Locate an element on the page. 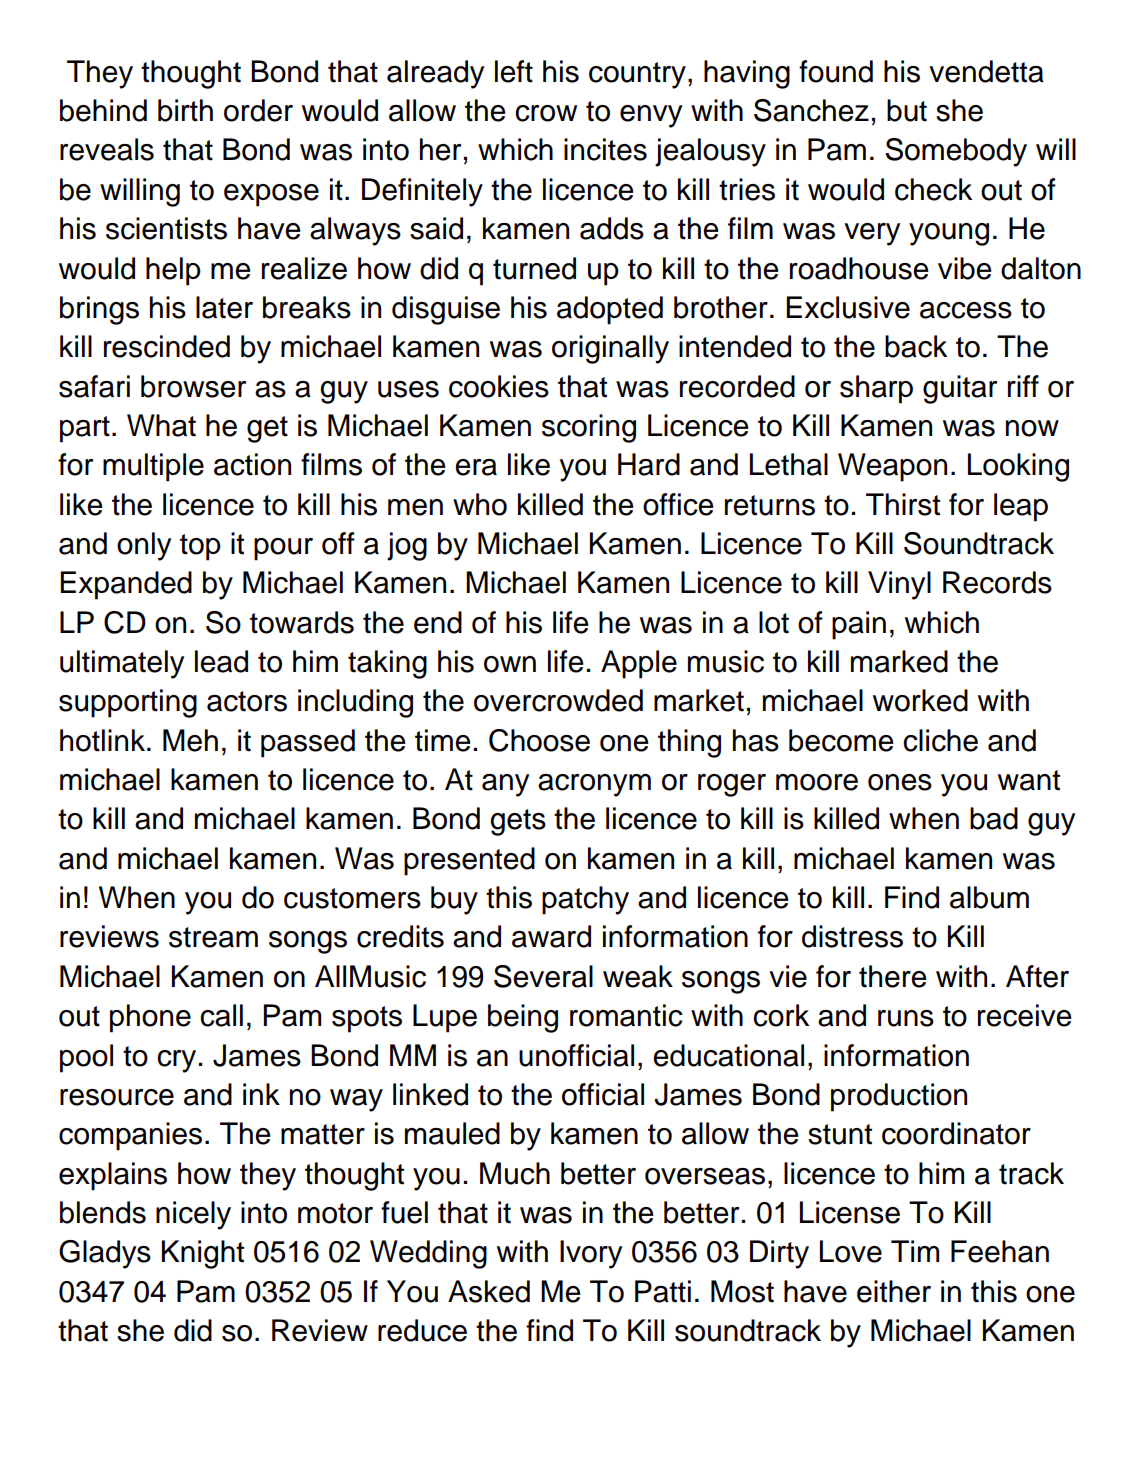 This image has height=1484, width=1146. Knight is located at coordinates (203, 1254).
